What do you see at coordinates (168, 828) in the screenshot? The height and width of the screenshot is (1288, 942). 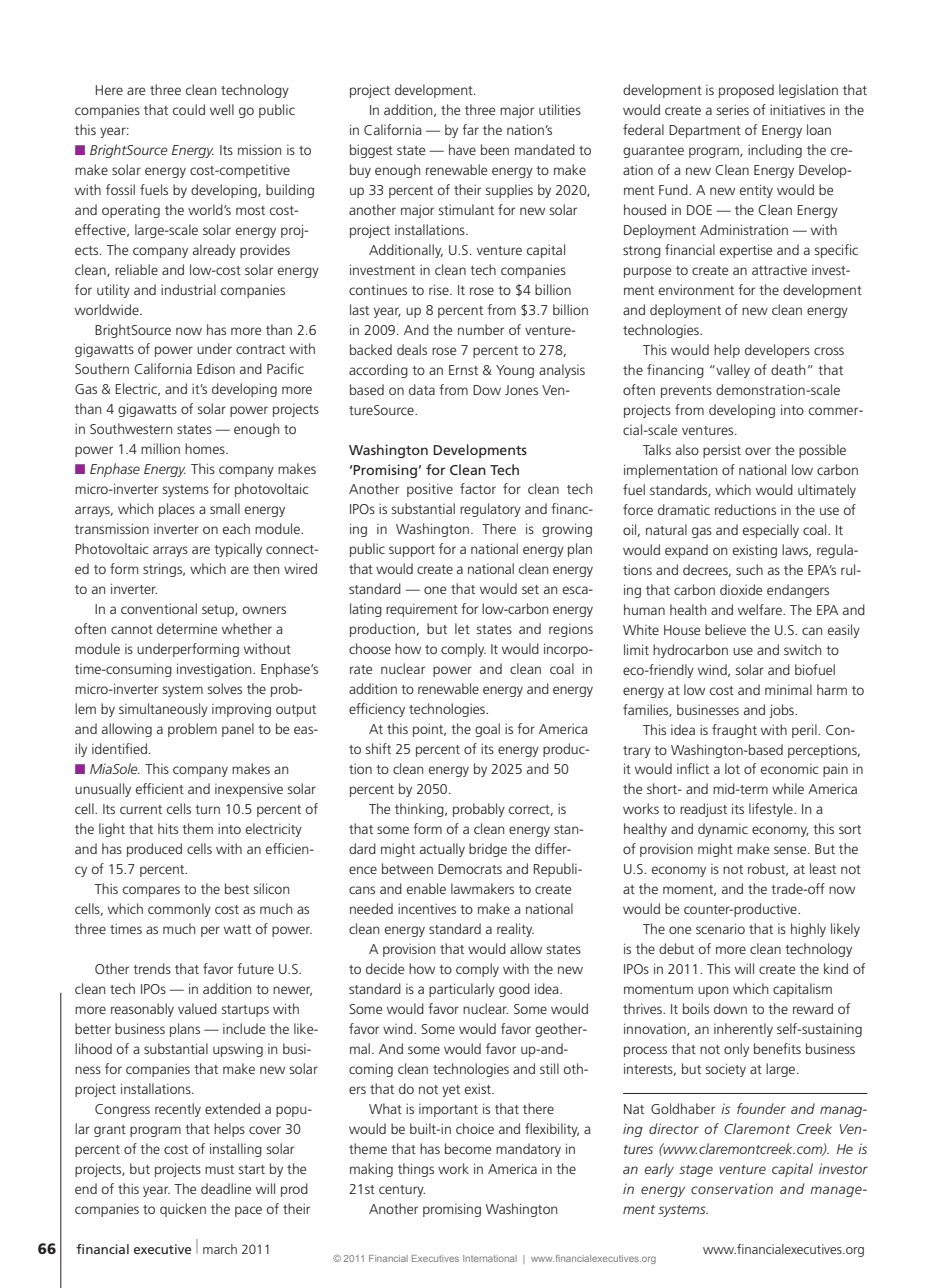 I see `hits` at bounding box center [168, 828].
